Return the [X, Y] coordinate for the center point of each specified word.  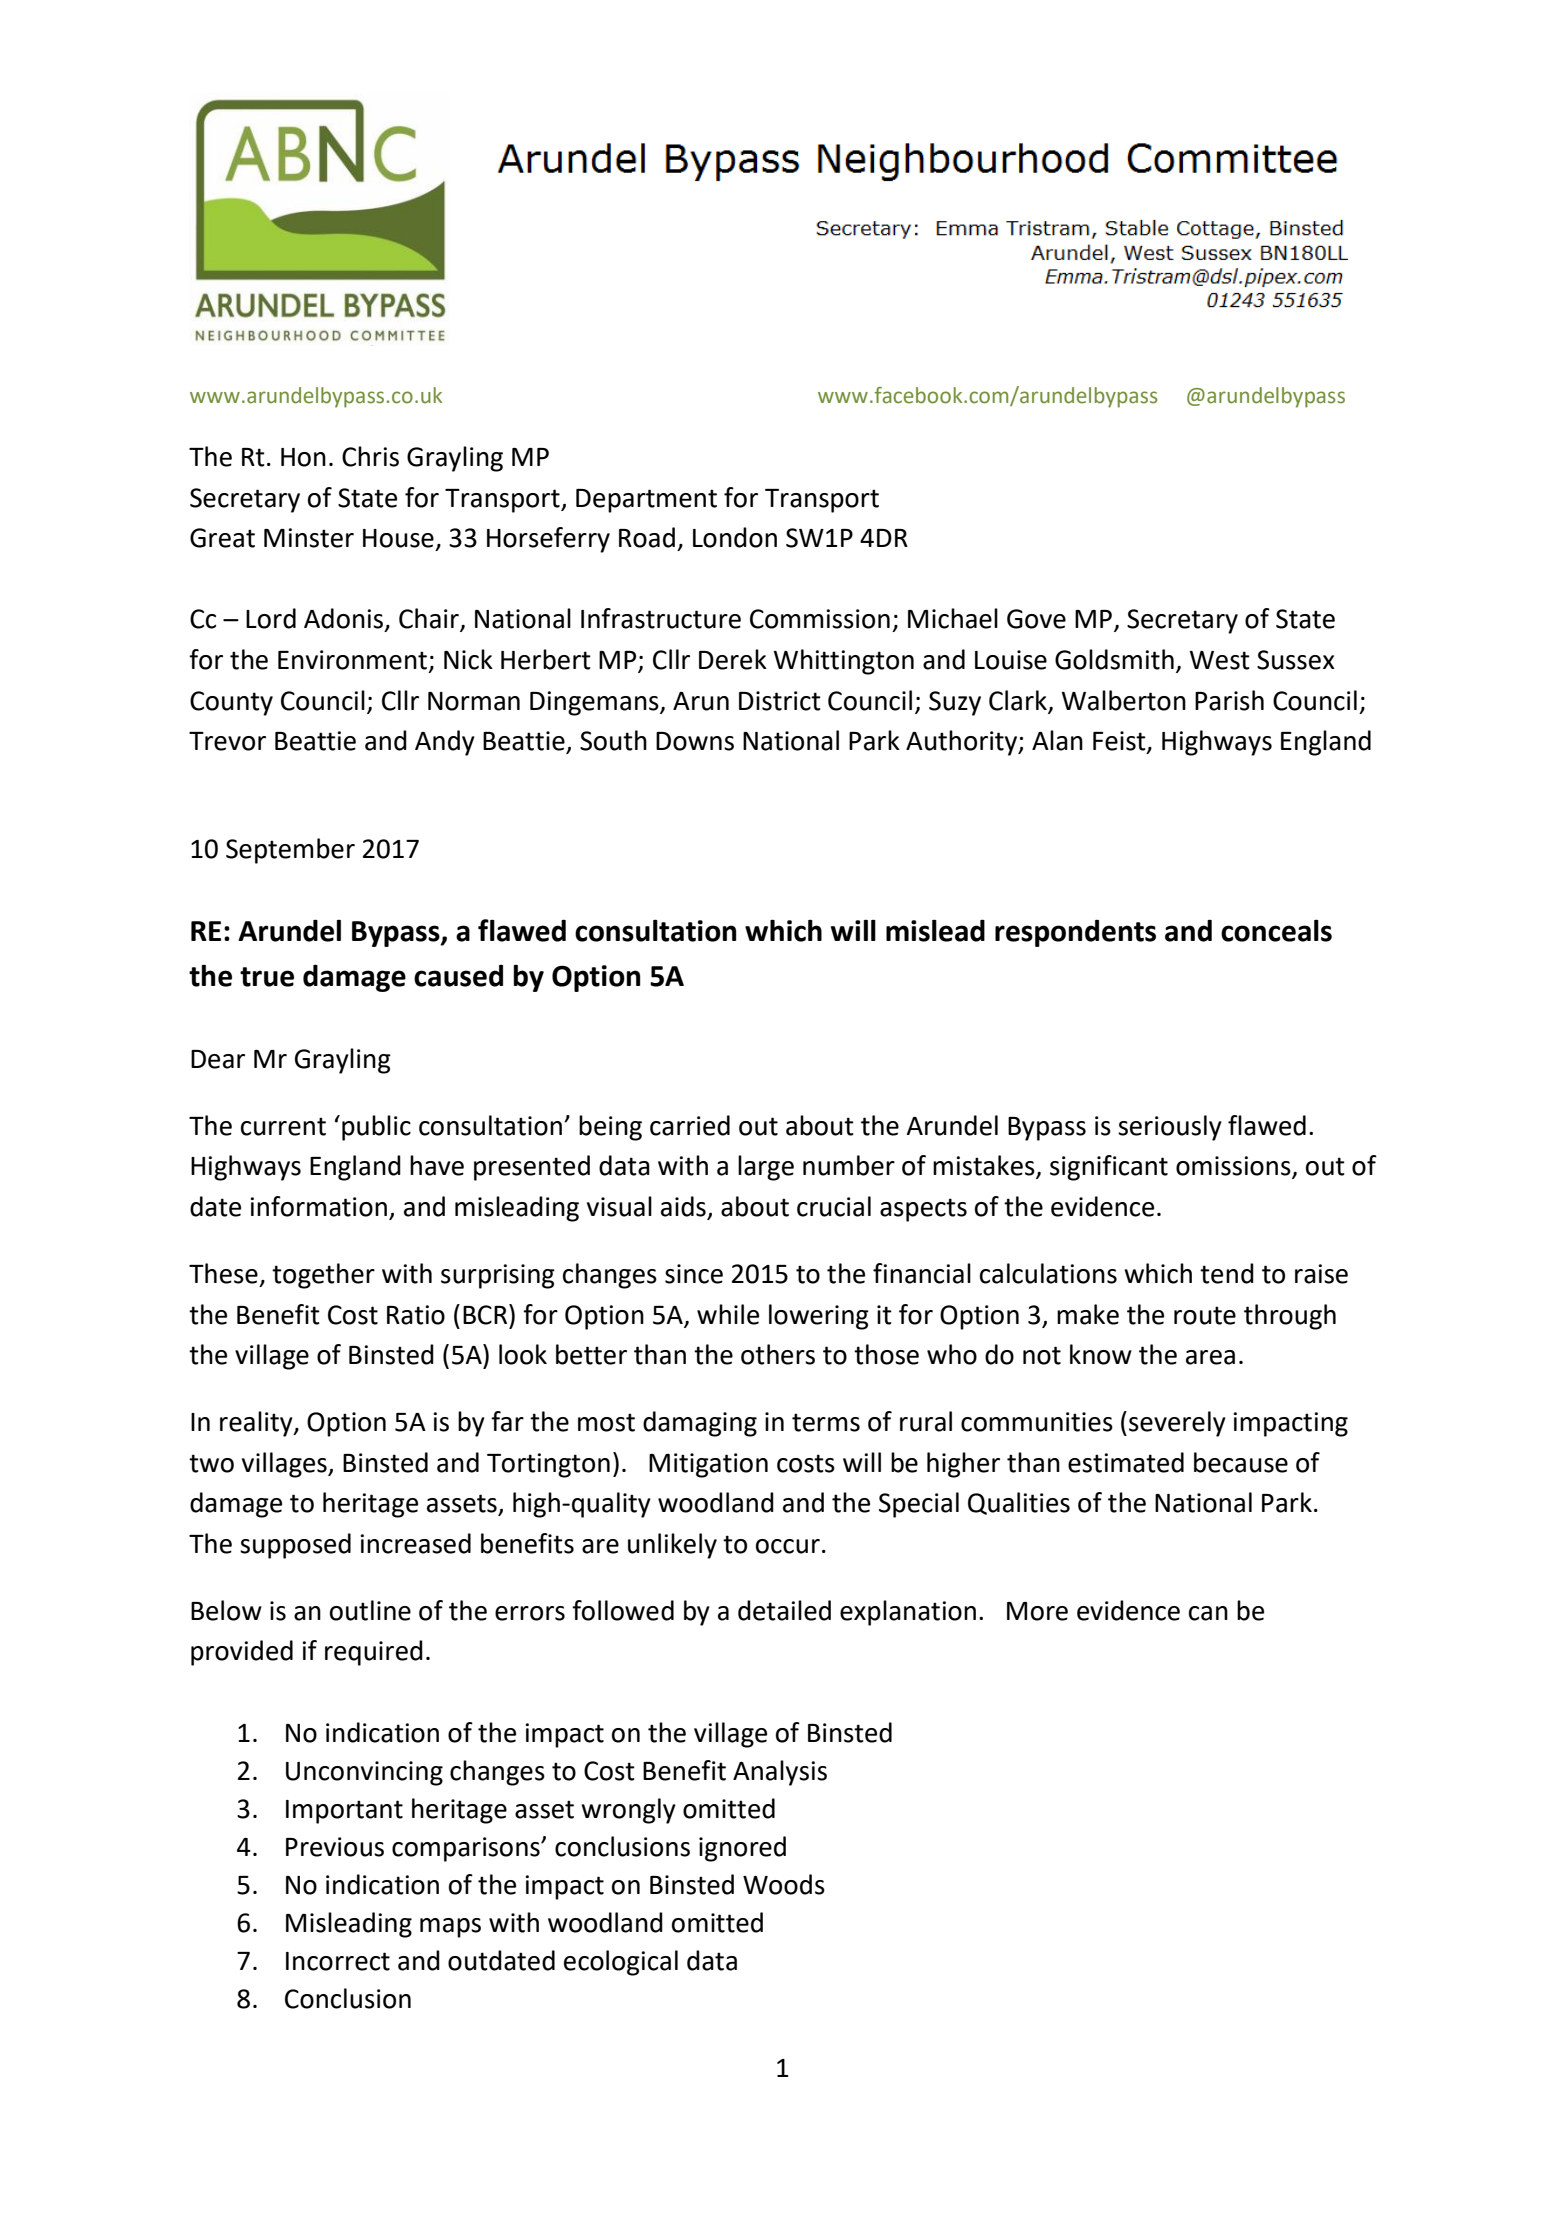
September [290, 851]
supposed [295, 1546]
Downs [695, 741]
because [1241, 1462]
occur [788, 1546]
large [766, 1168]
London [735, 537]
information [318, 1206]
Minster [309, 538]
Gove [1036, 619]
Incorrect [338, 1961]
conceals [1276, 930]
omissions [1234, 1167]
